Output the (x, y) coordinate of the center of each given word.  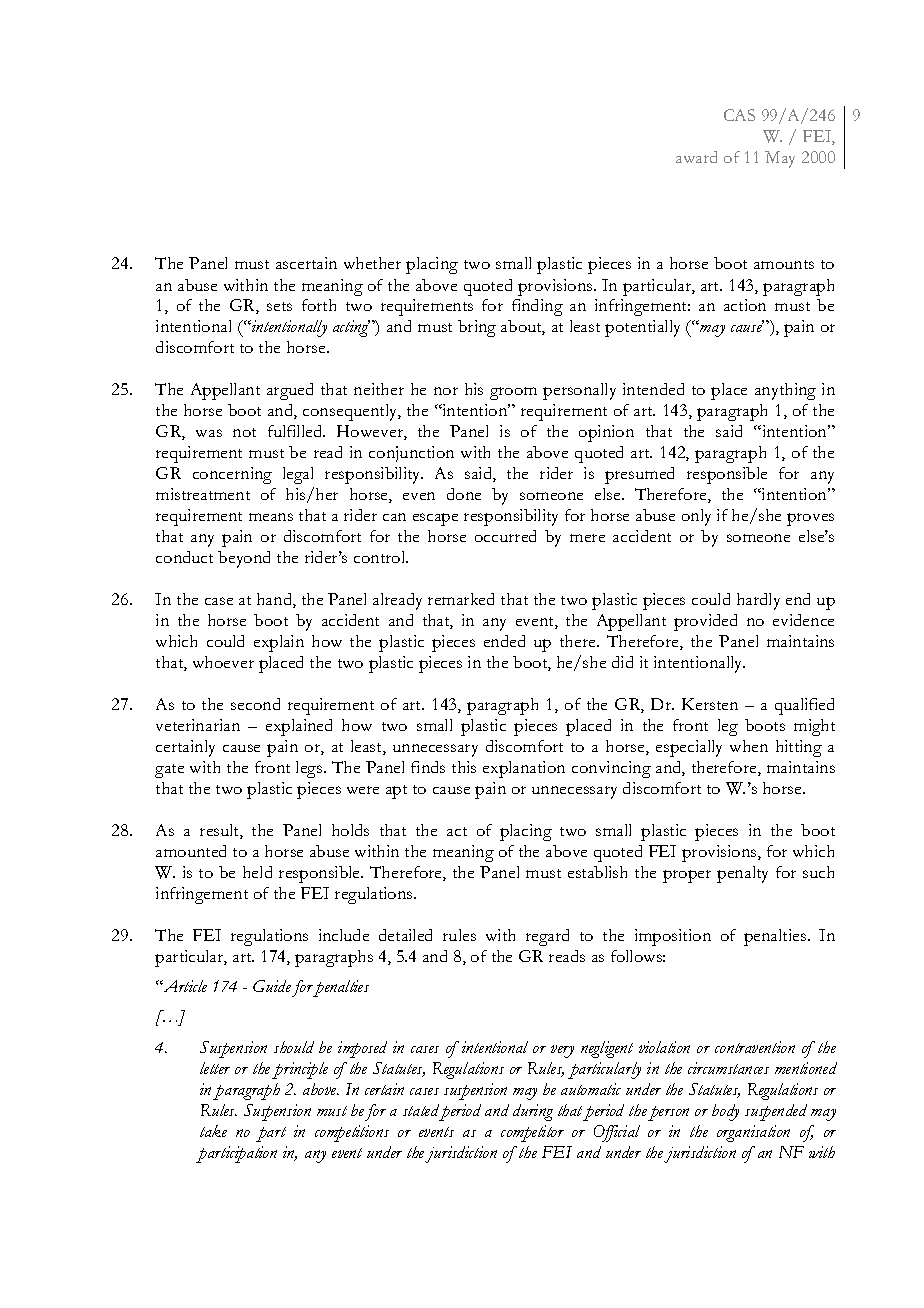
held (257, 872)
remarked (461, 599)
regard (547, 937)
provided (705, 622)
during (533, 1112)
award (696, 157)
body (725, 1112)
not (244, 432)
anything (785, 391)
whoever (223, 662)
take (213, 1131)
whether (372, 263)
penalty (742, 874)
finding (537, 307)
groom (513, 393)
